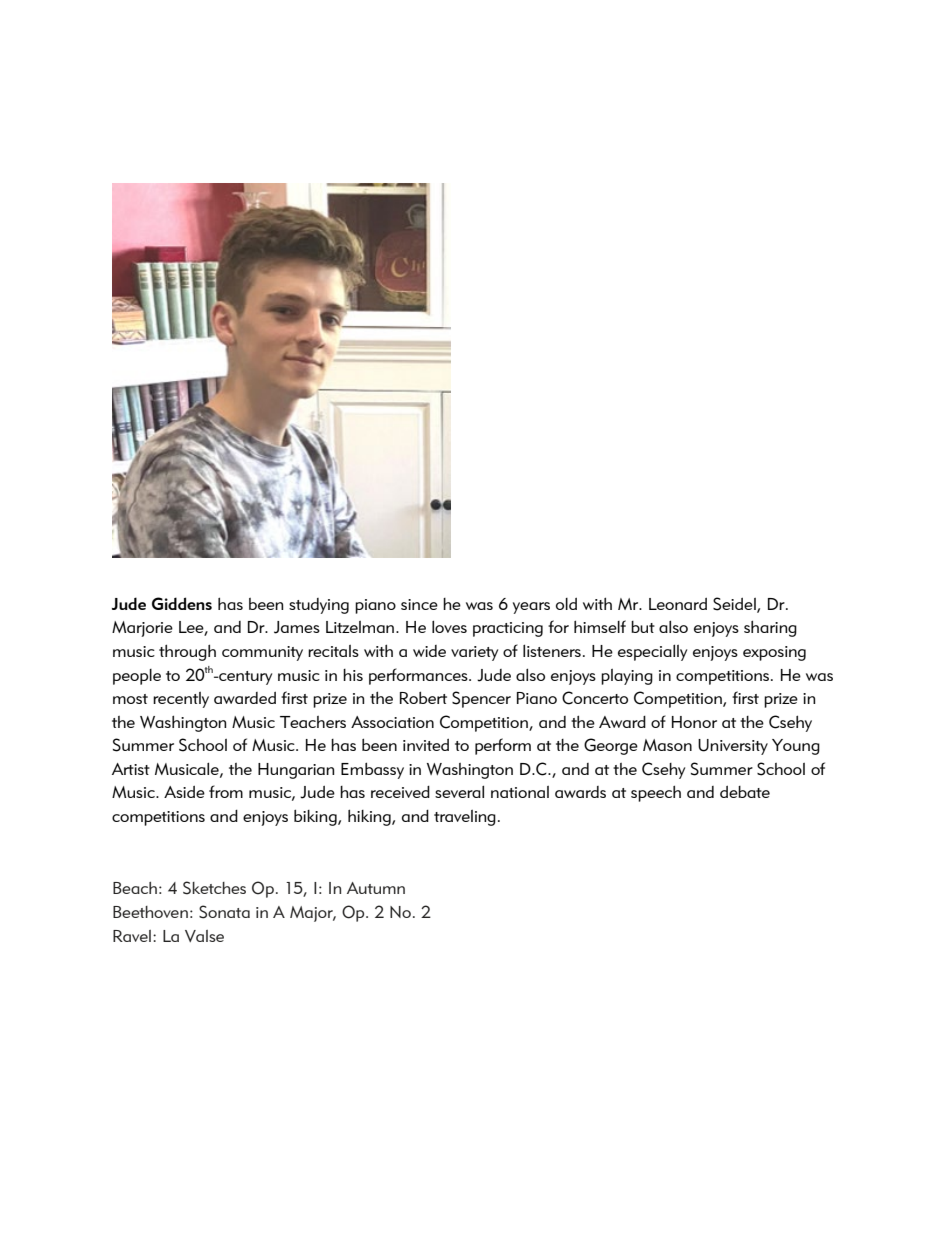 This document has width=952, height=1233. Describe the element at coordinates (481, 699) in the document. I see `Spencer` at that location.
